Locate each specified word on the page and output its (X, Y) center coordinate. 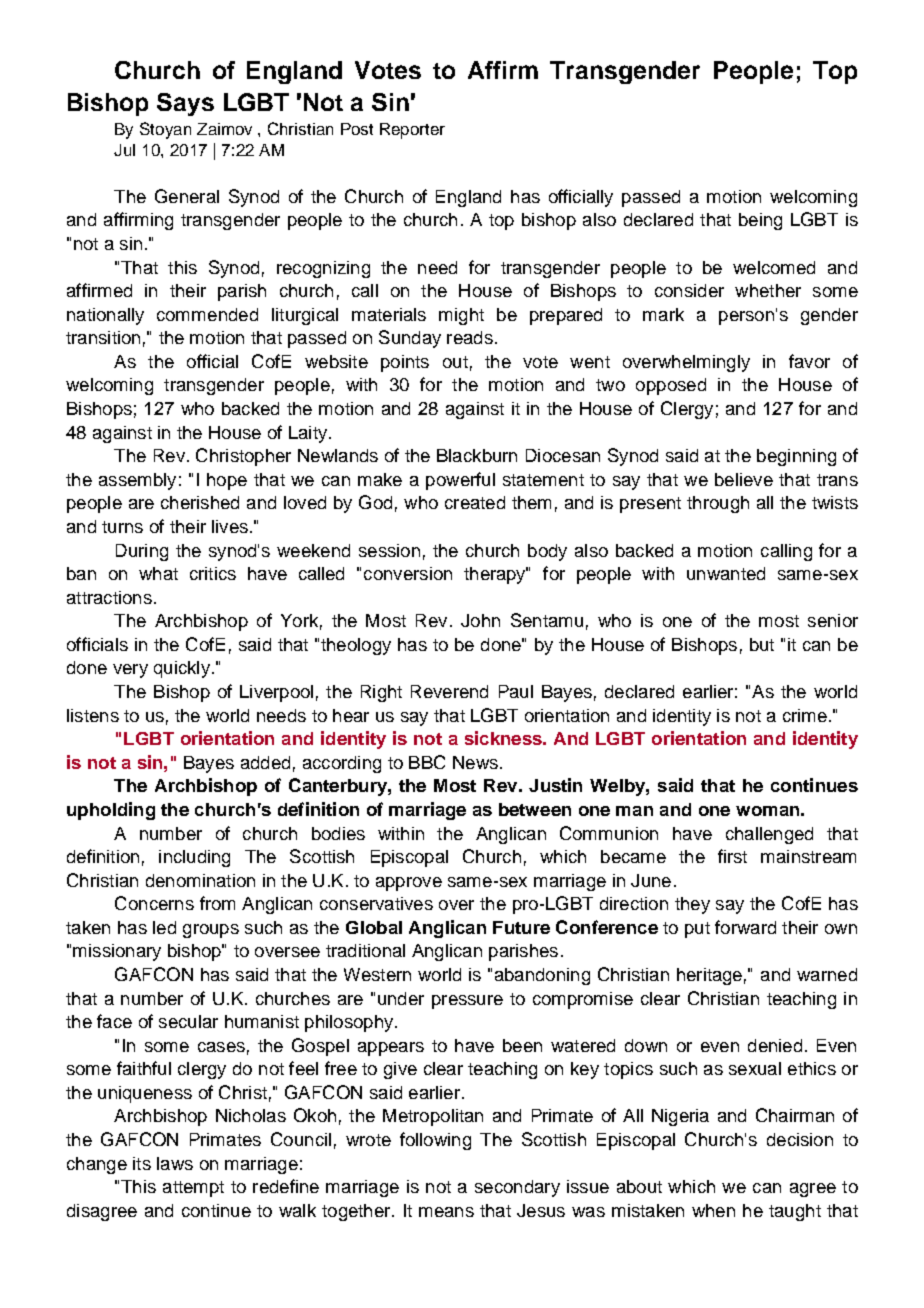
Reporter (412, 131)
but (762, 644)
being (760, 221)
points (405, 363)
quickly (182, 669)
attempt (193, 1189)
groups (211, 931)
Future (521, 927)
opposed (671, 386)
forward (745, 927)
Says (185, 104)
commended (207, 314)
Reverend (449, 691)
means (446, 1212)
